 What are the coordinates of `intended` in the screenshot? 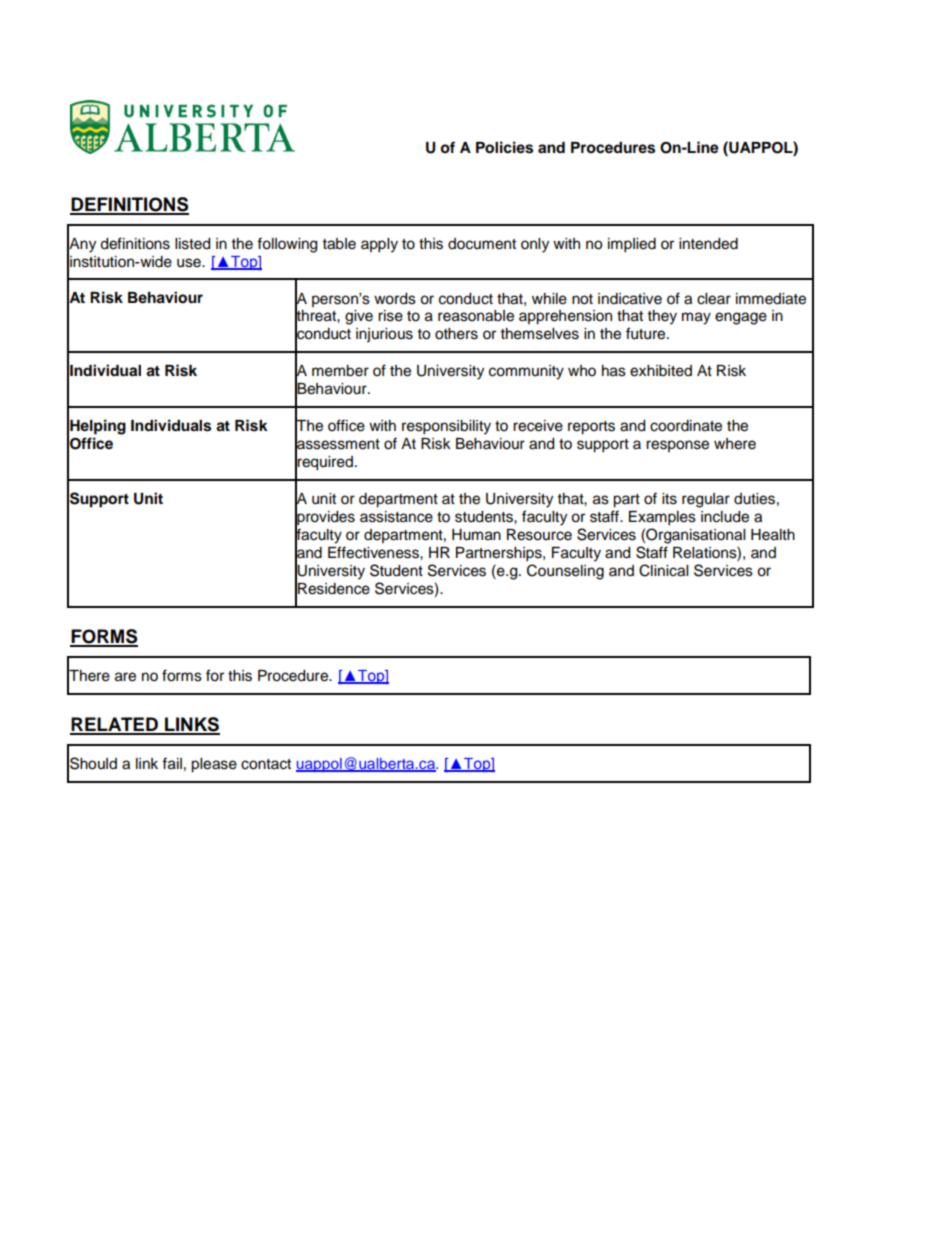 It's located at (708, 244).
